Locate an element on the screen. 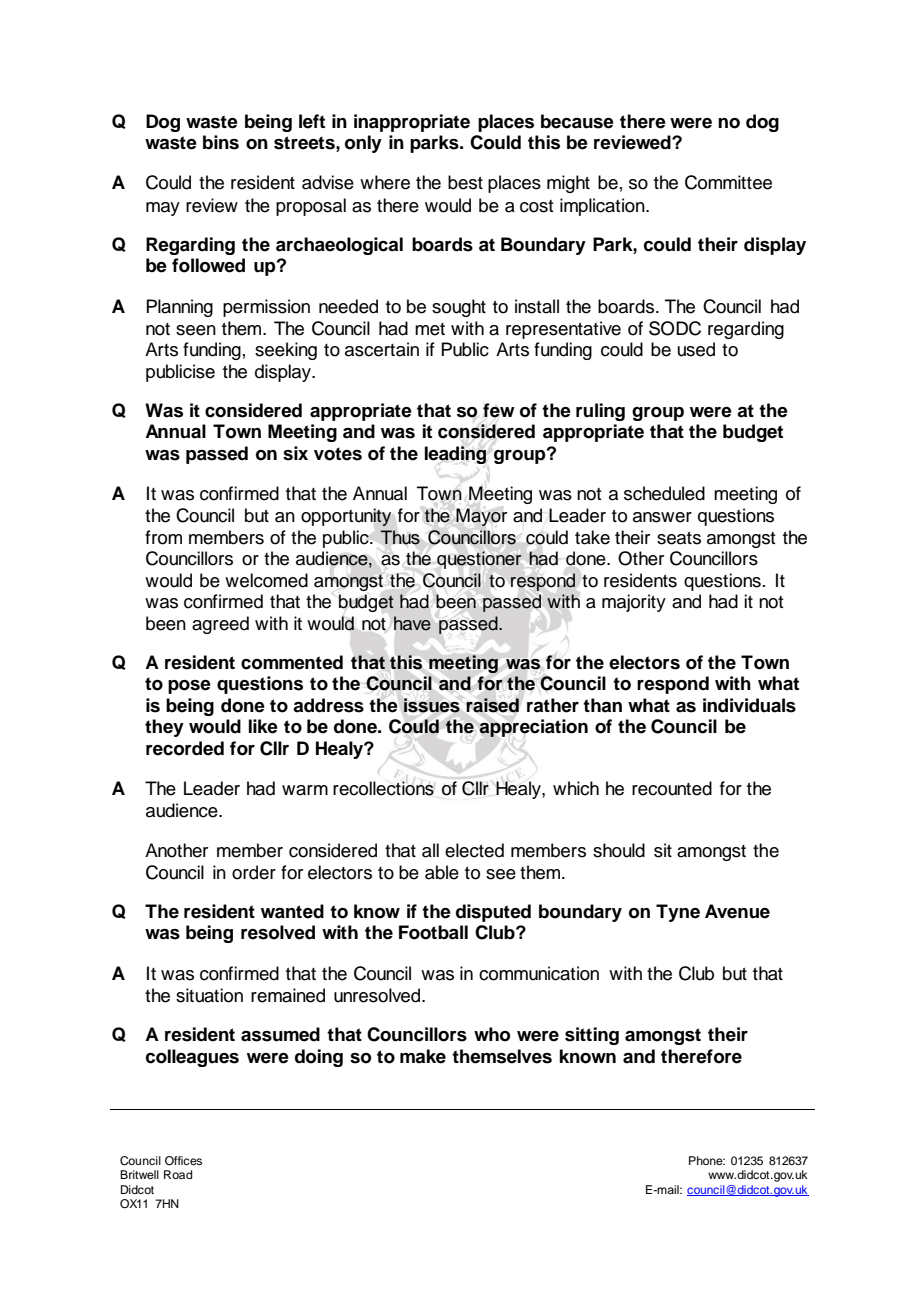 The width and height of the screenshot is (924, 1308). majority is located at coordinates (634, 603).
